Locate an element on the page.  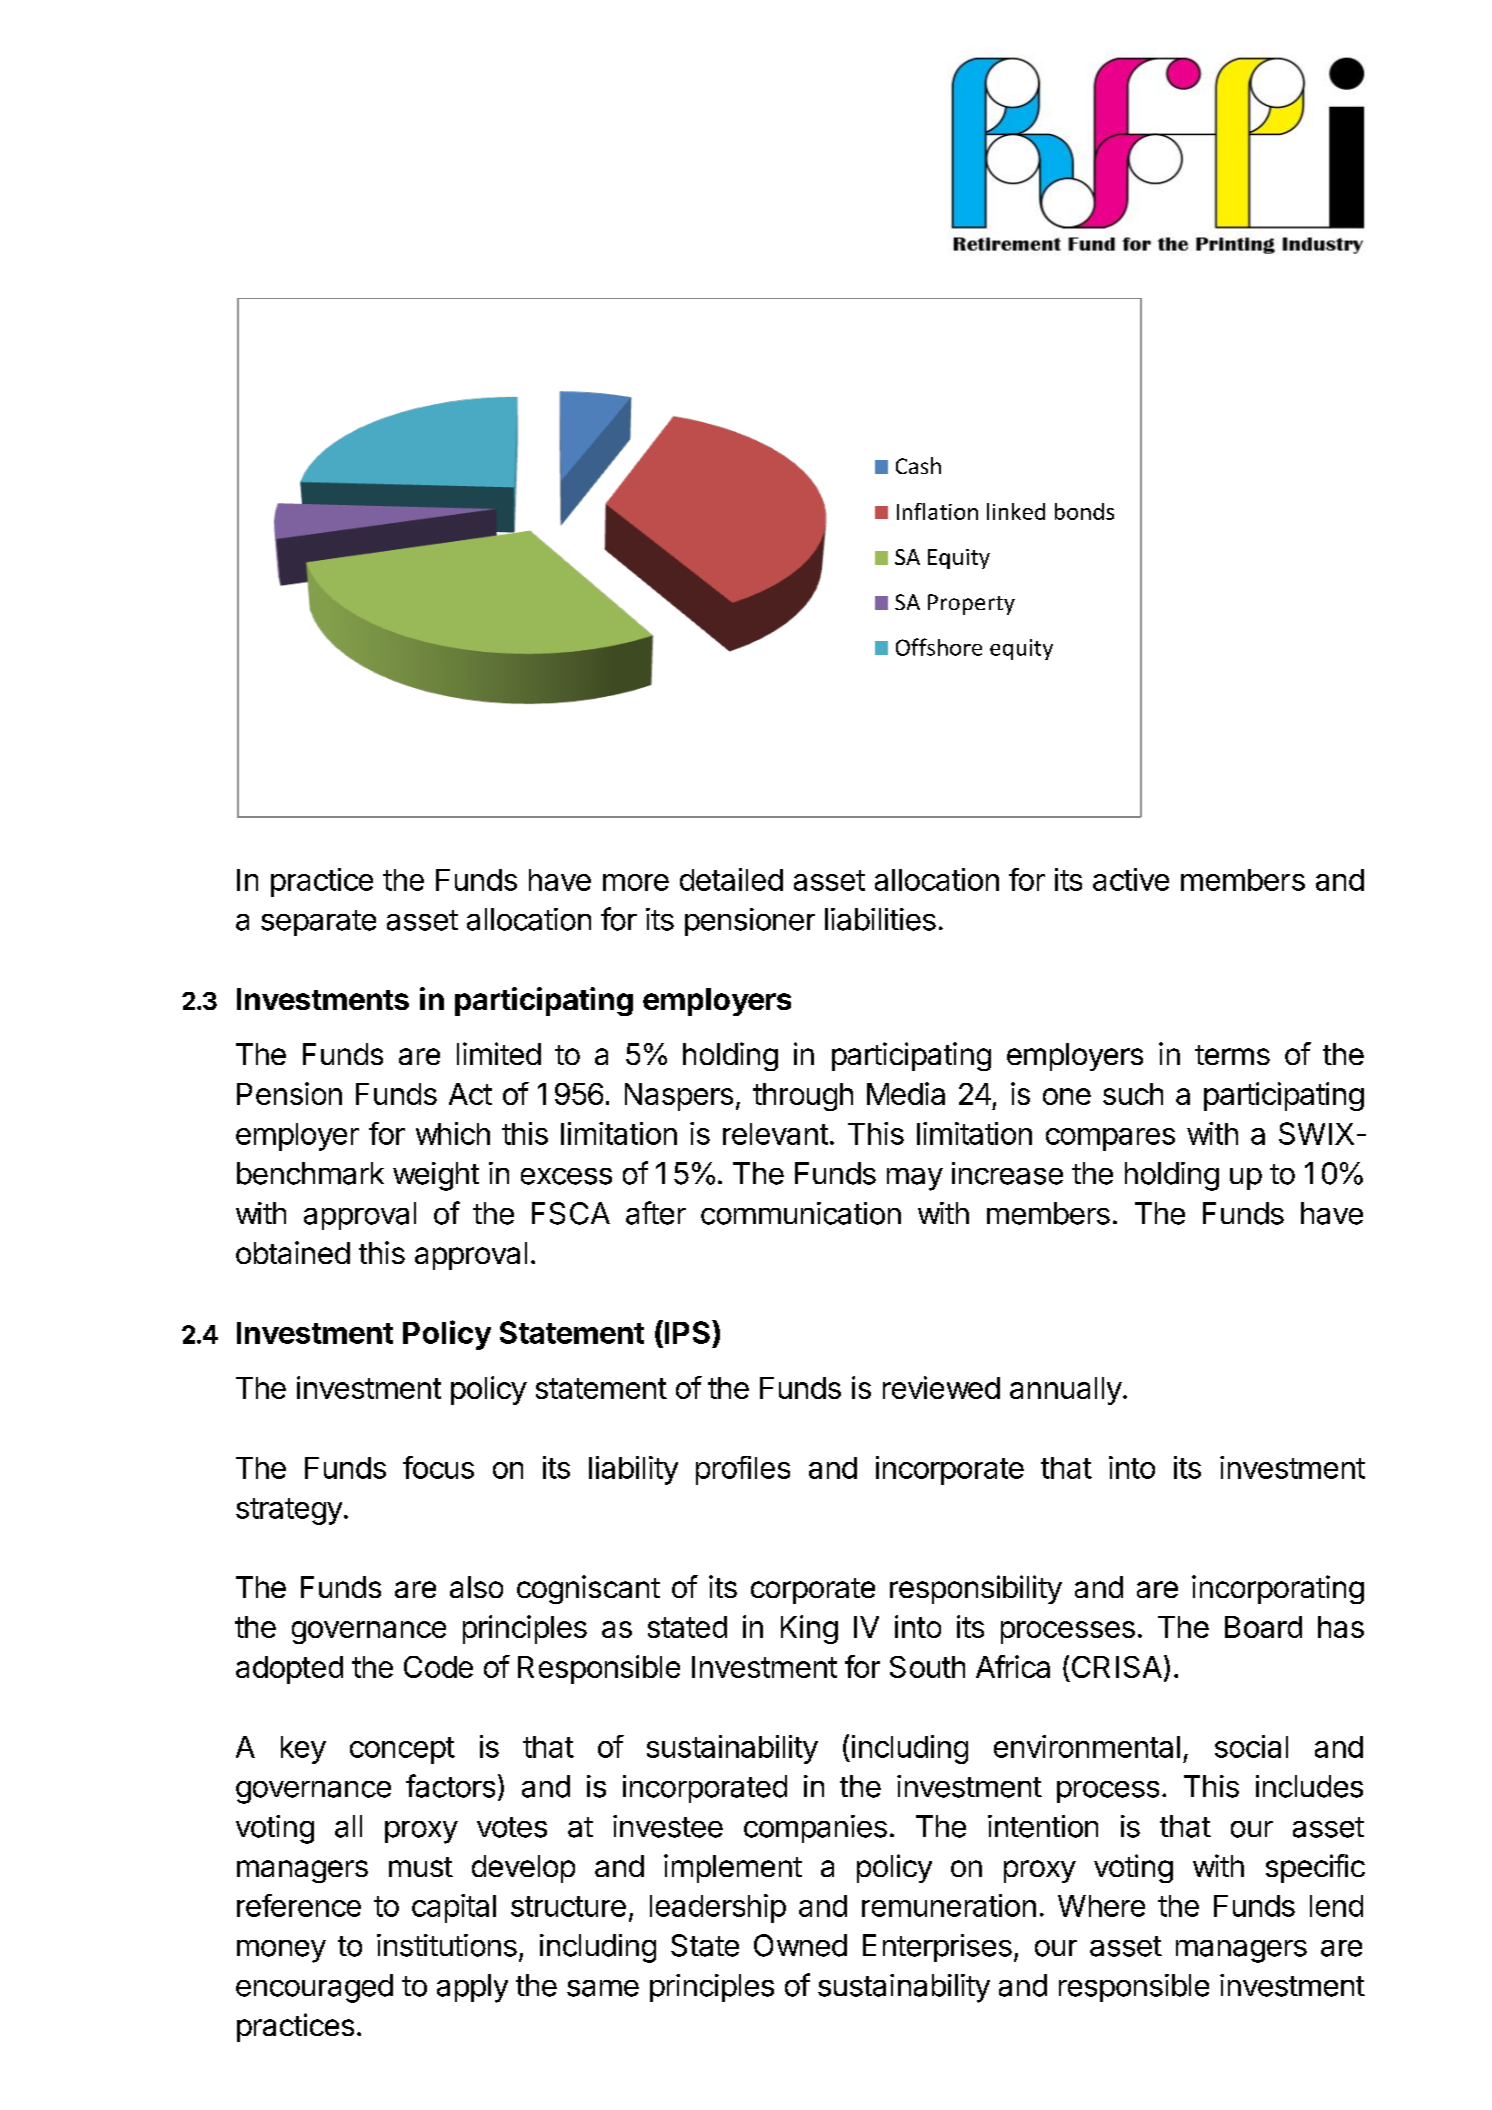
Cash is located at coordinates (918, 465).
